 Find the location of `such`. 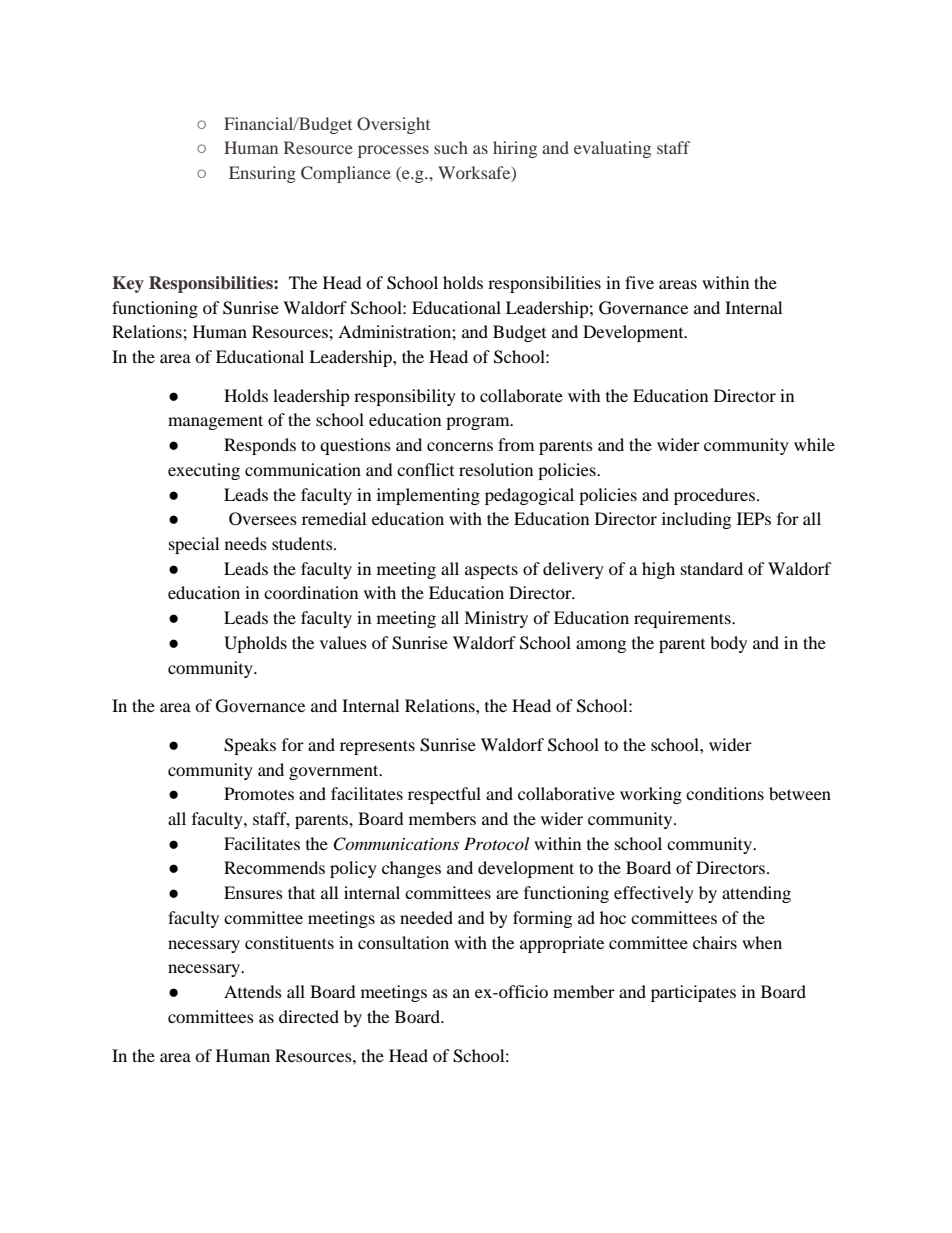

such is located at coordinates (451, 147).
